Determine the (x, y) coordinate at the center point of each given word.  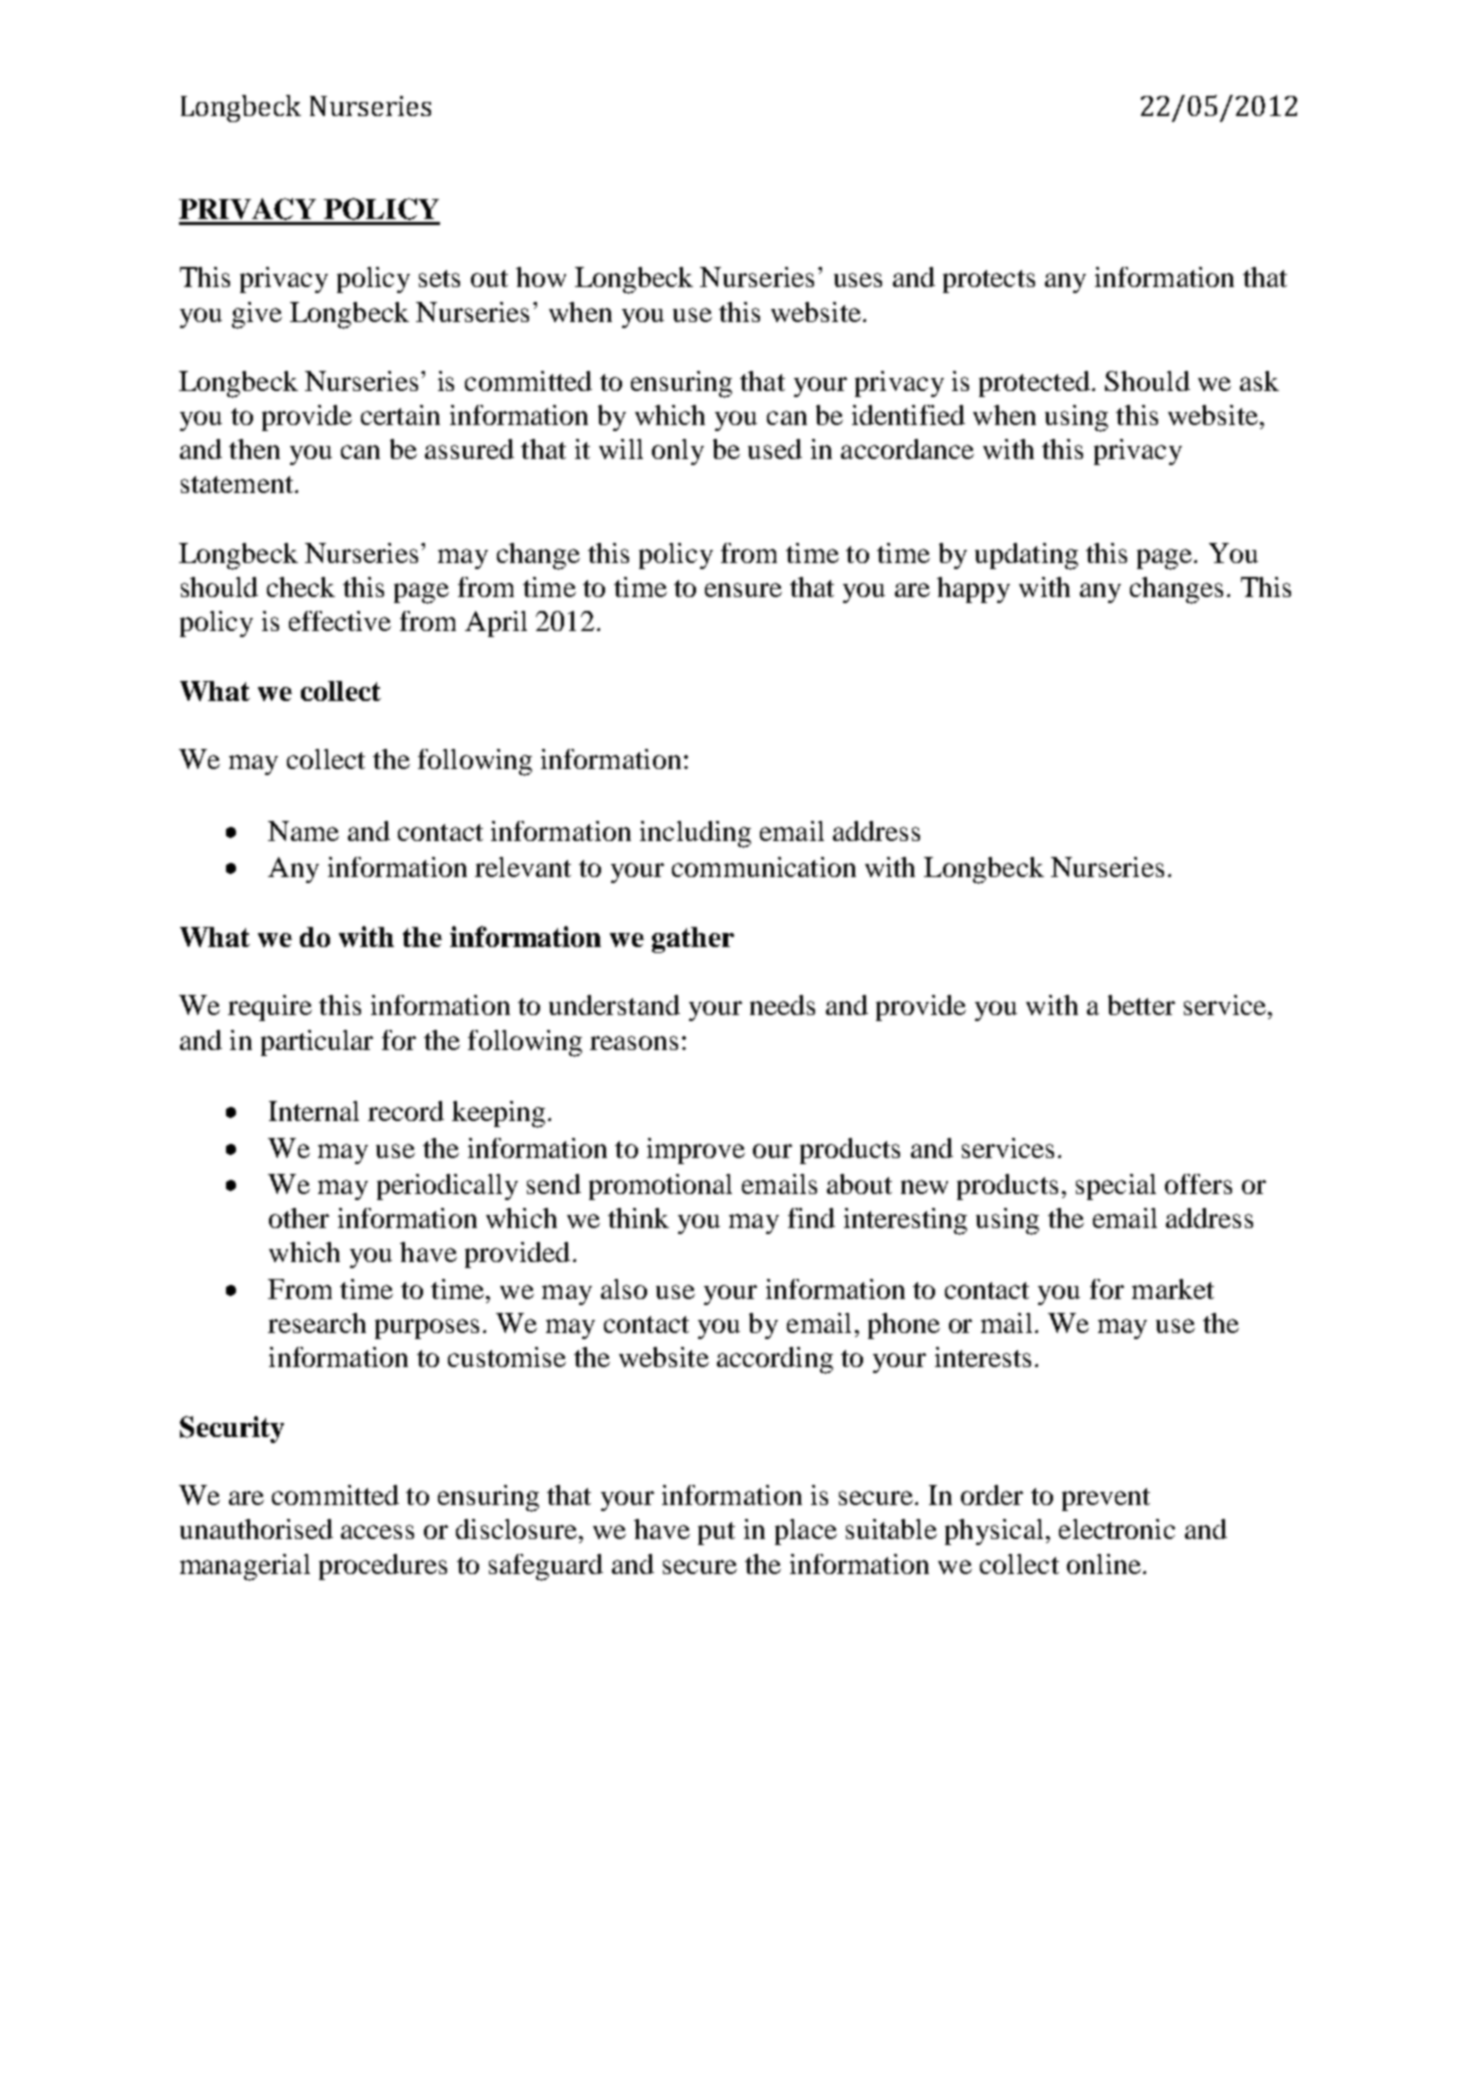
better (1141, 1005)
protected (1034, 384)
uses (858, 280)
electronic (1117, 1529)
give (257, 315)
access (377, 1532)
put (716, 1533)
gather (693, 940)
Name (303, 831)
